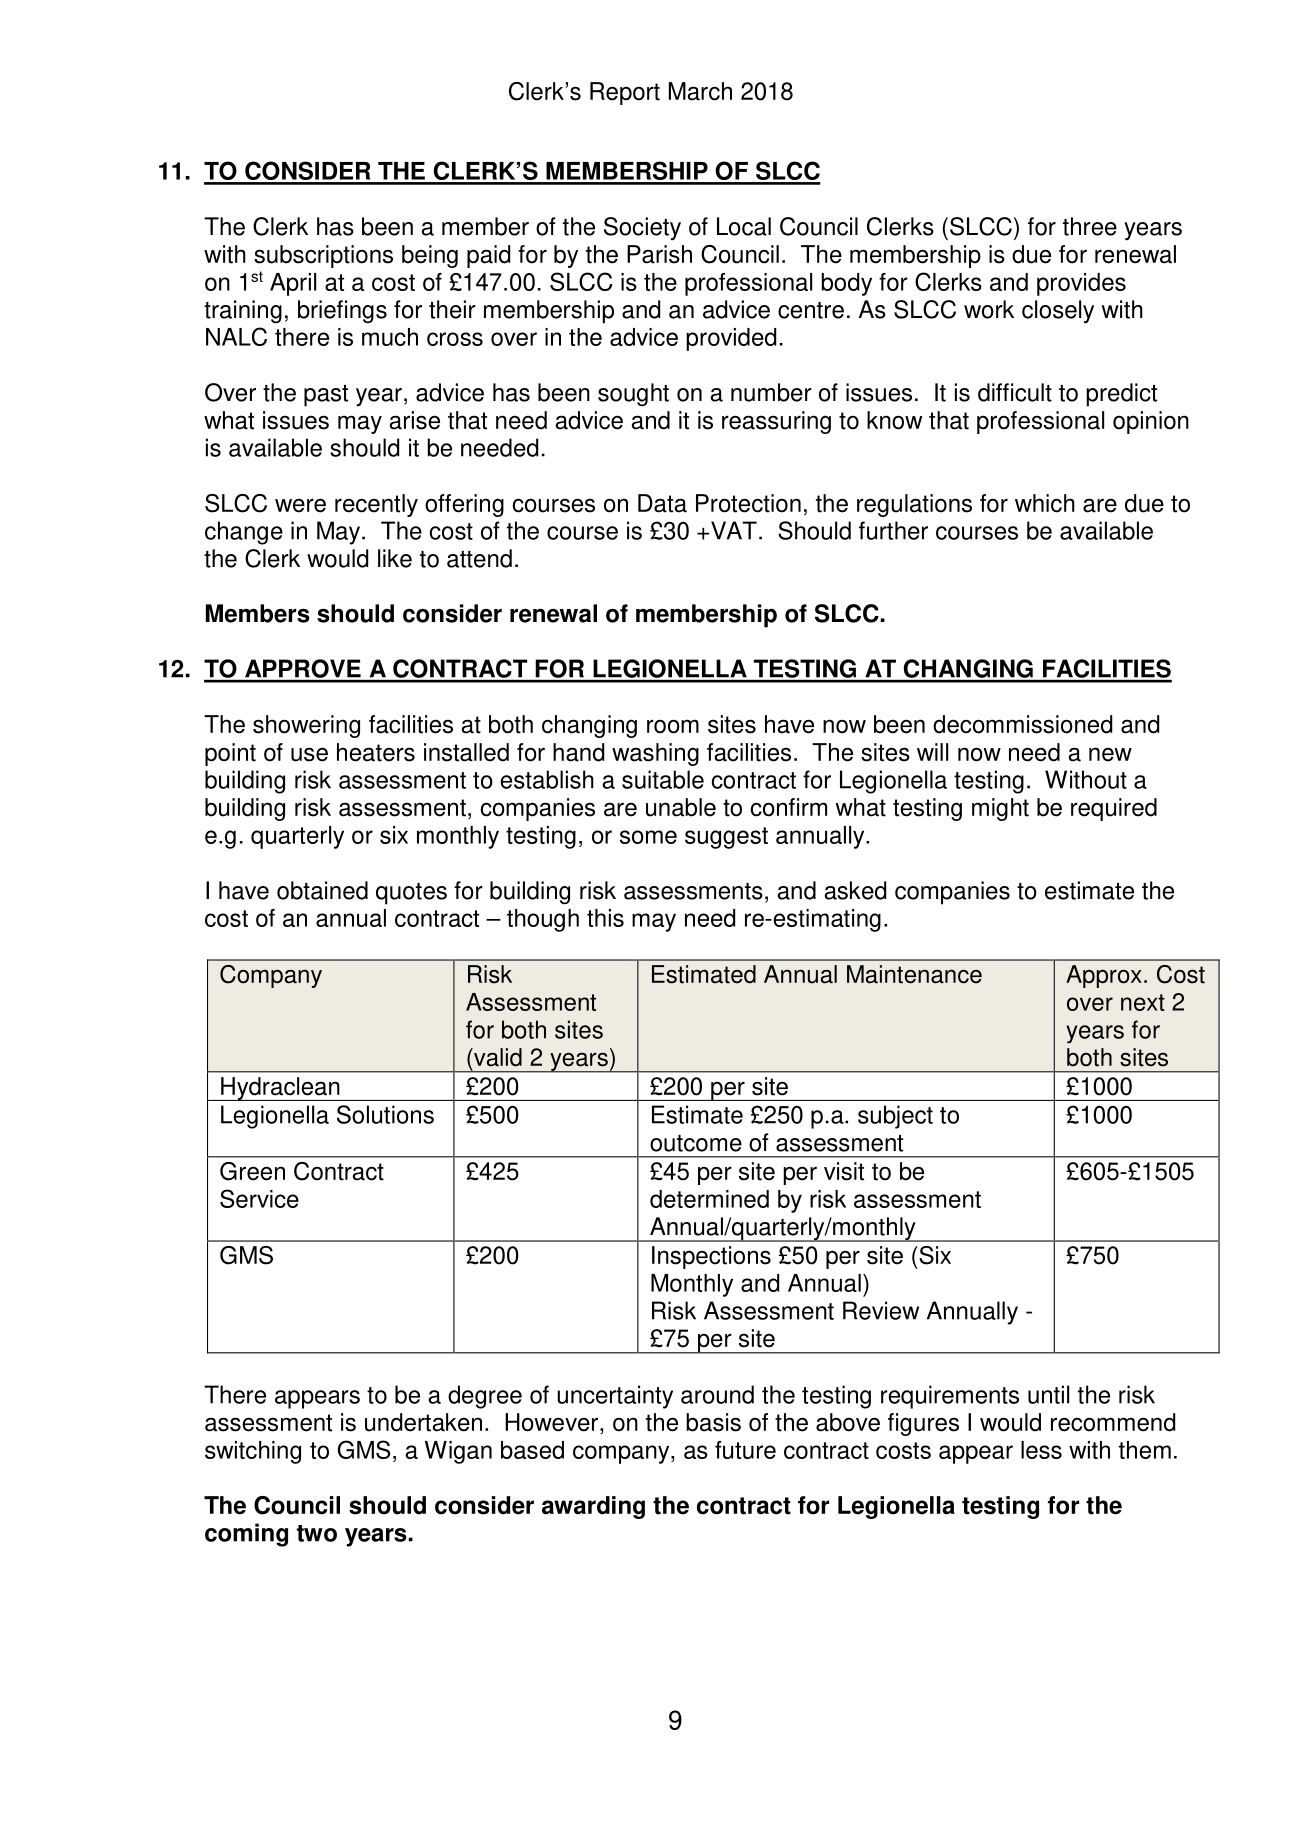 The image size is (1301, 1841). I want to click on subscriptions, so click(323, 256).
